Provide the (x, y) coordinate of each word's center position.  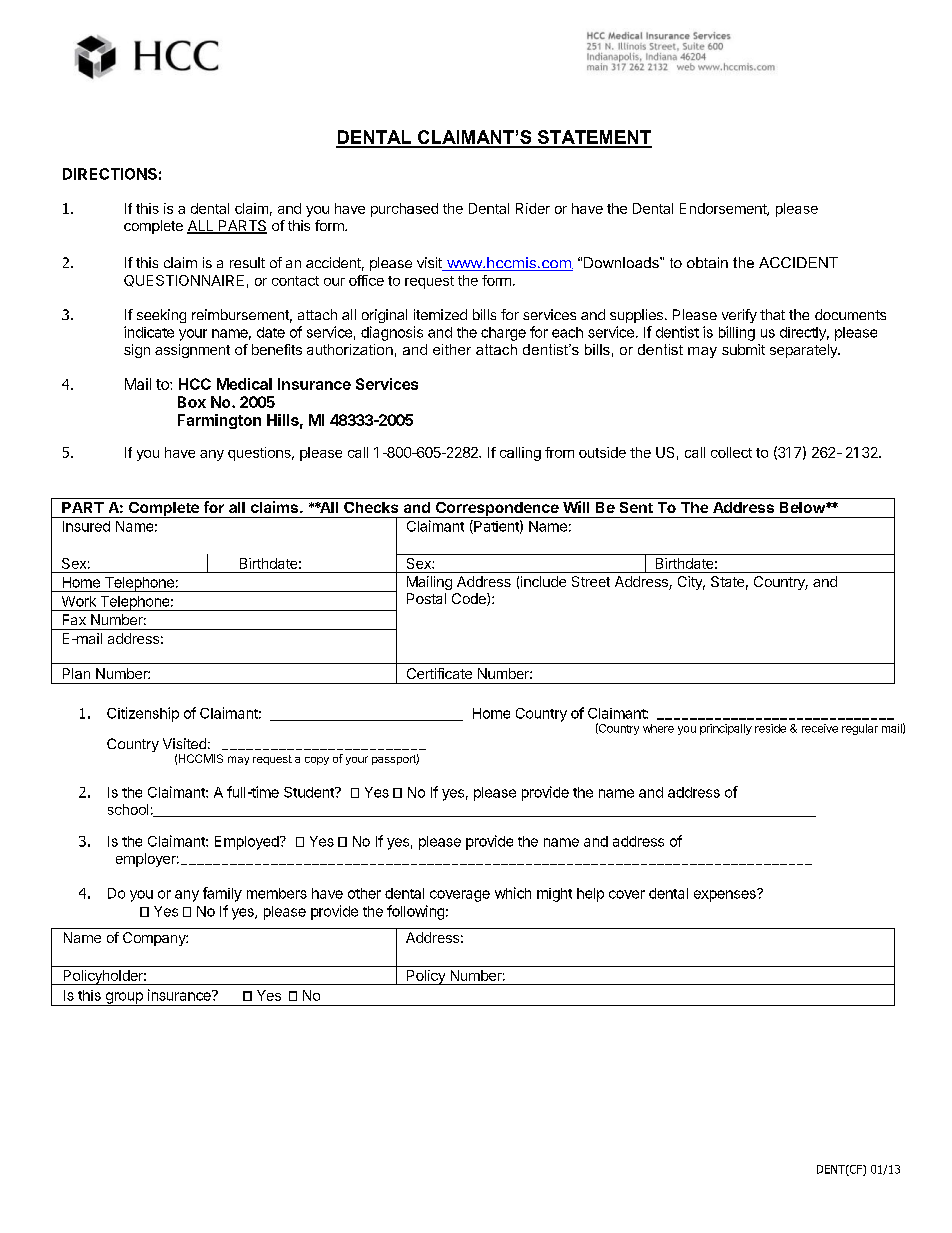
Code (470, 599)
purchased (404, 210)
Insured (86, 526)
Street (591, 581)
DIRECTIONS (110, 174)
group (124, 999)
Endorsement (724, 209)
